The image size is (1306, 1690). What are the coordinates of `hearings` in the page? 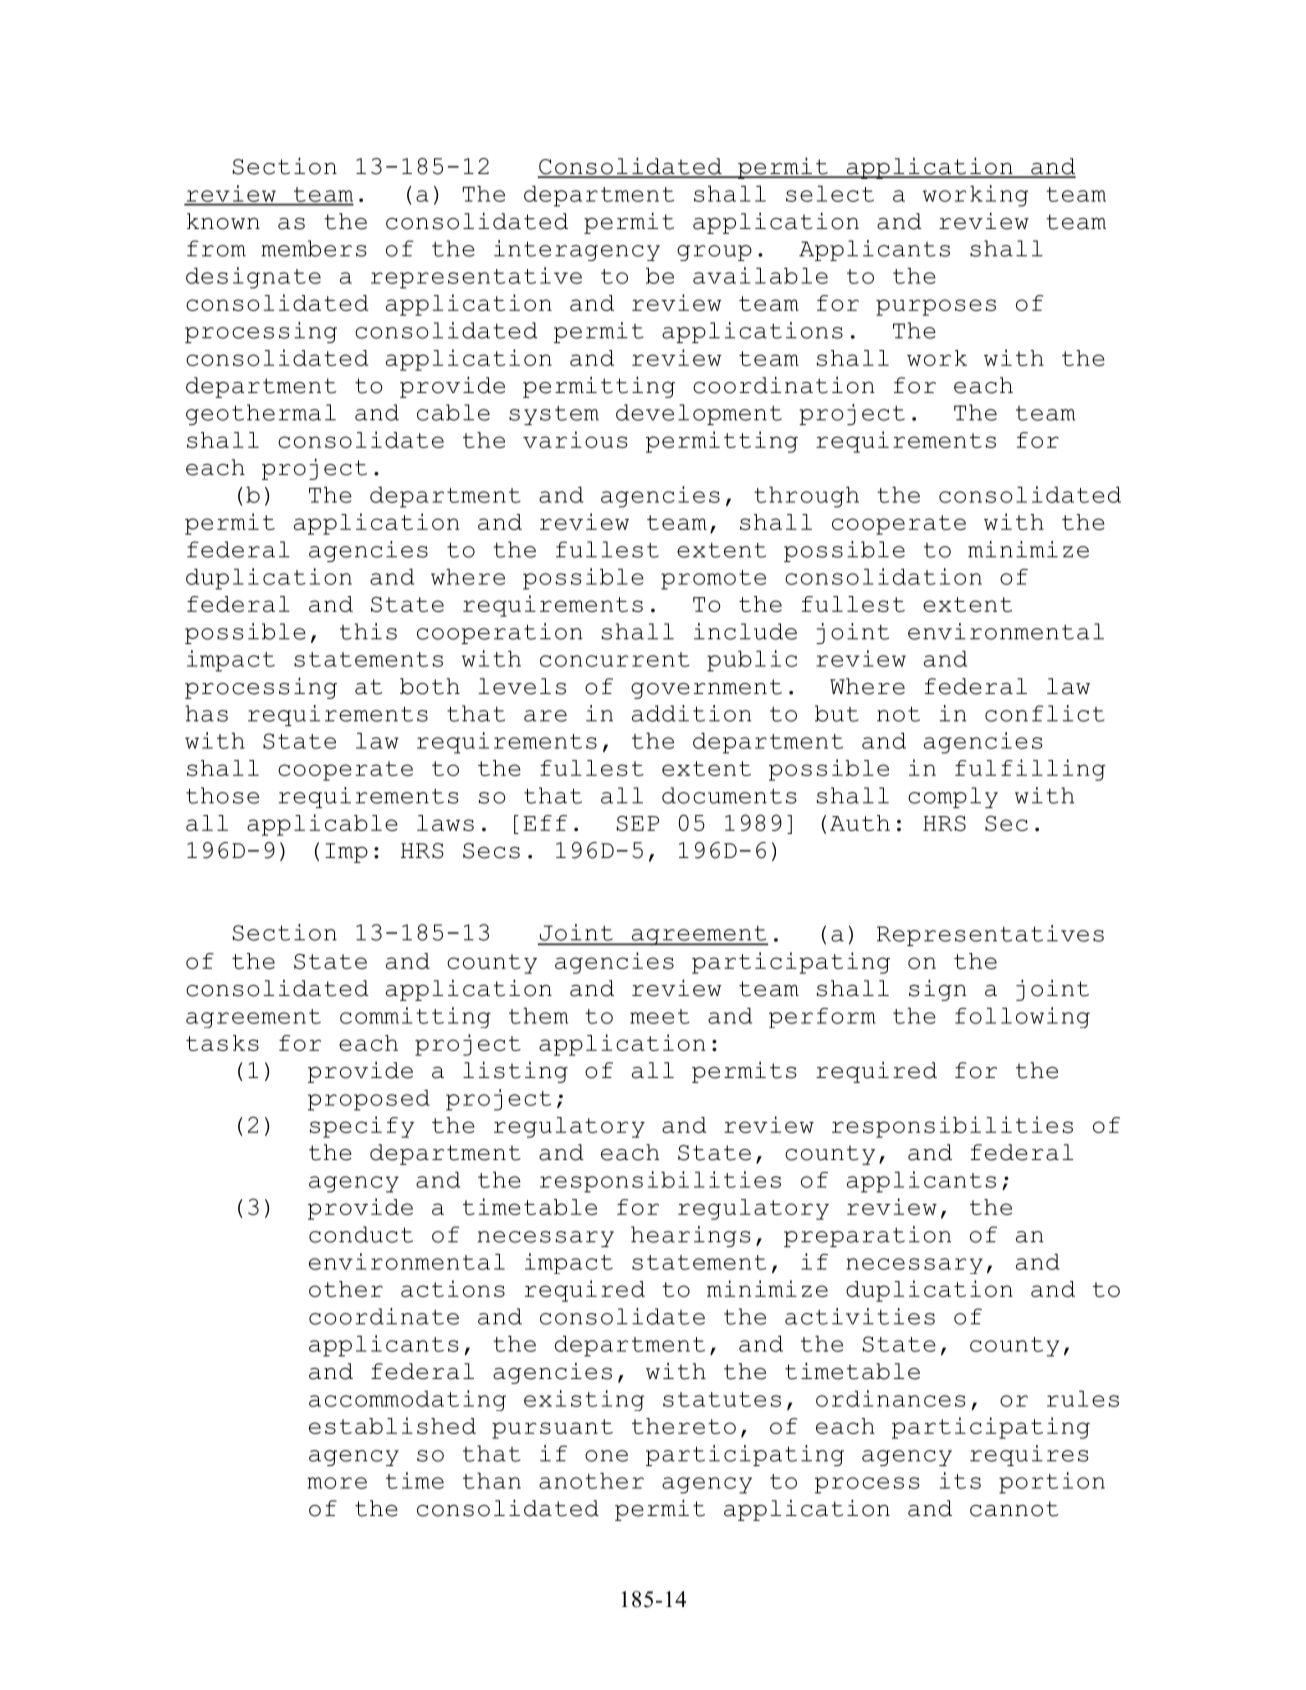 It's located at (691, 1236).
